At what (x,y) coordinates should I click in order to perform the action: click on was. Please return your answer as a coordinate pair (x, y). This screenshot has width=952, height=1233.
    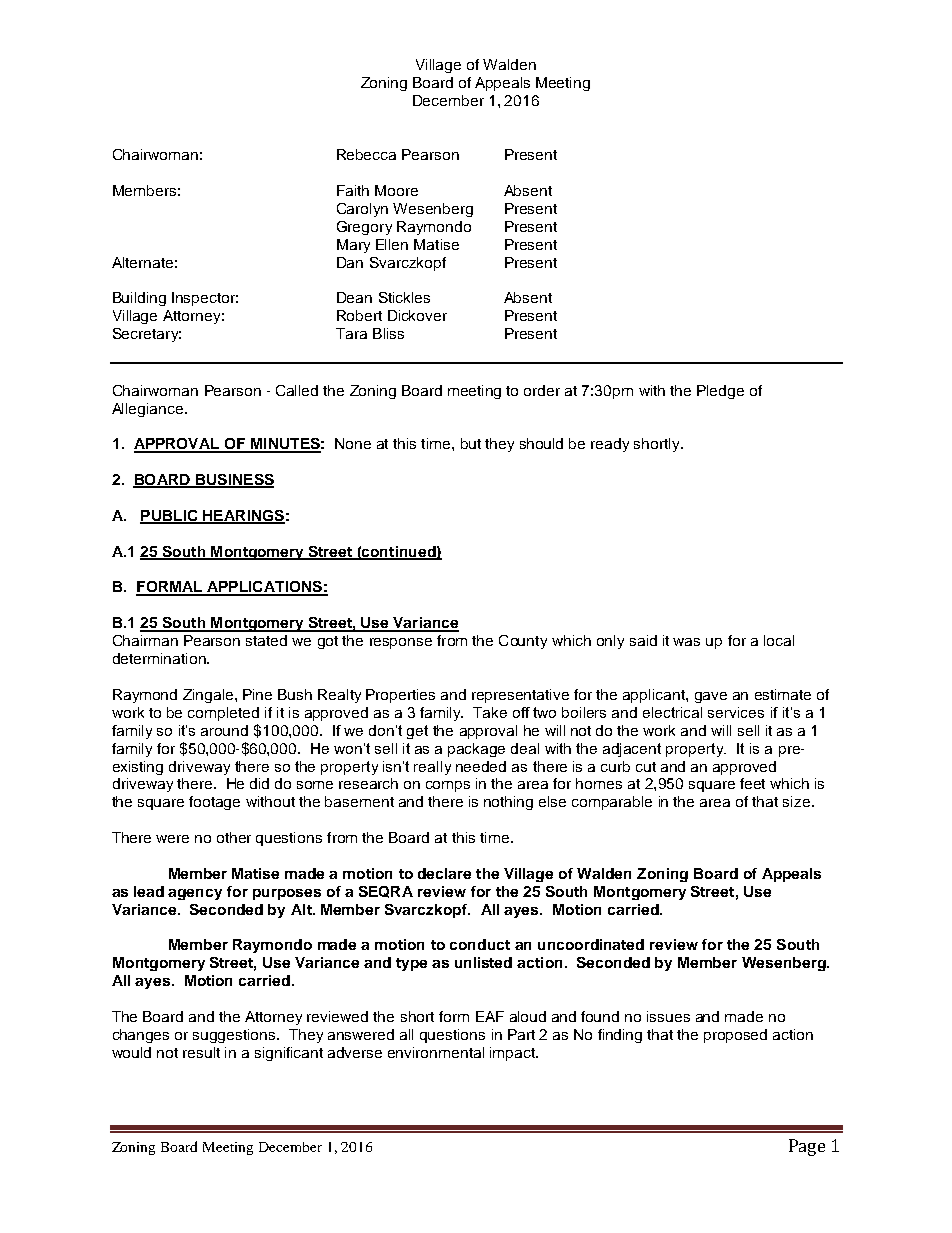
    Looking at the image, I should click on (686, 642).
